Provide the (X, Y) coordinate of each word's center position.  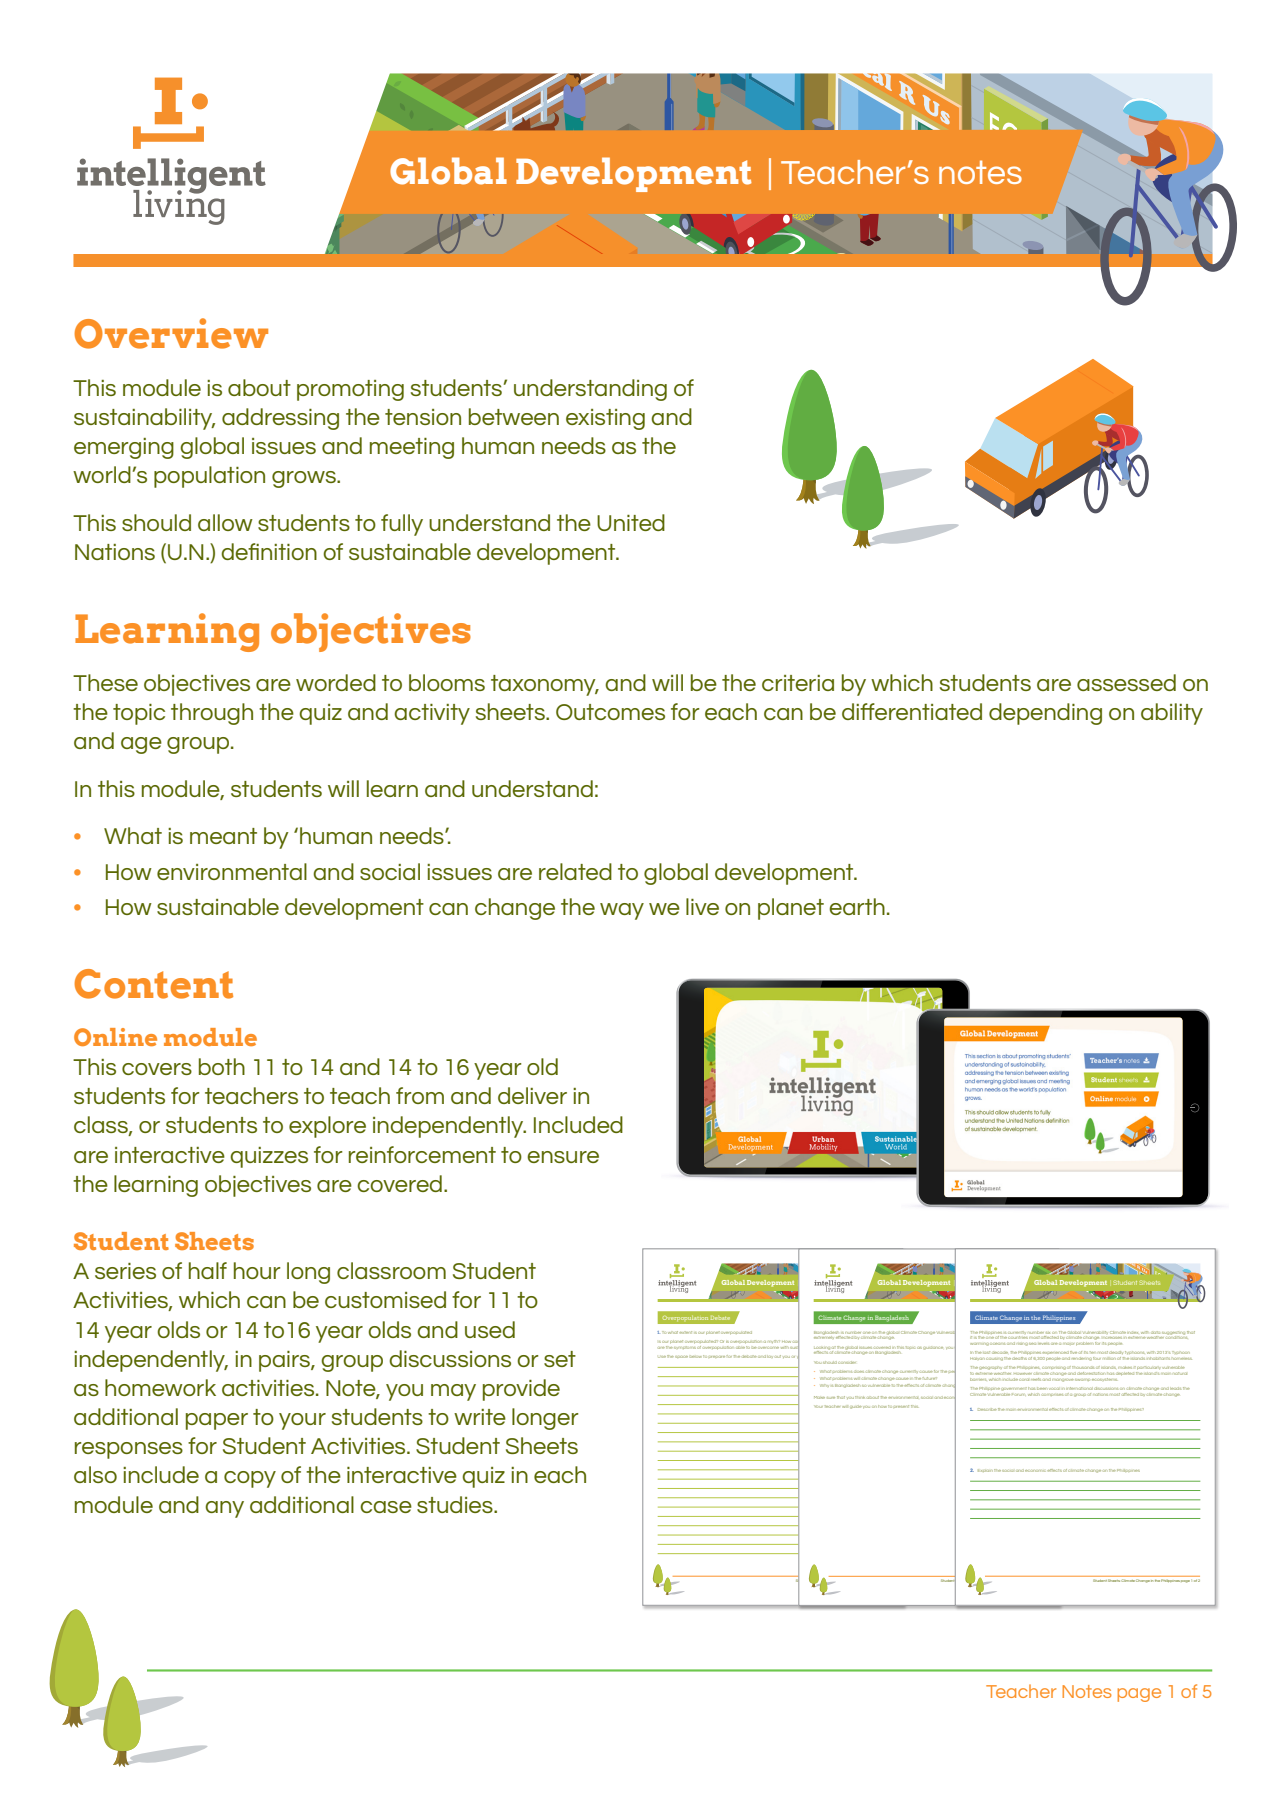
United (631, 522)
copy (250, 1479)
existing (605, 419)
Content (153, 984)
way (622, 911)
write (480, 1417)
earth (857, 906)
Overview (171, 333)
